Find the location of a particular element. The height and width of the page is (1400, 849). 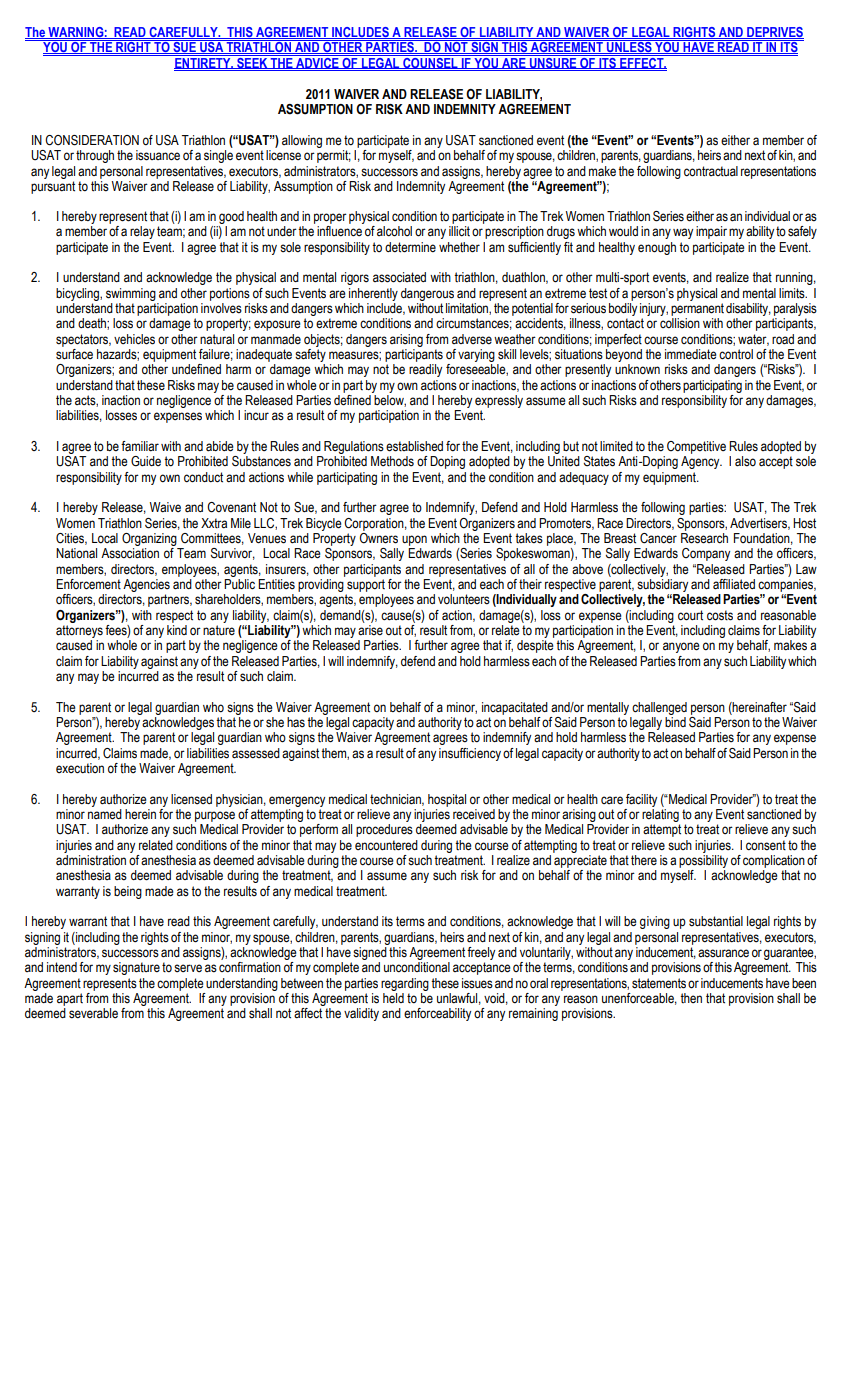

Competitive is located at coordinates (696, 447).
